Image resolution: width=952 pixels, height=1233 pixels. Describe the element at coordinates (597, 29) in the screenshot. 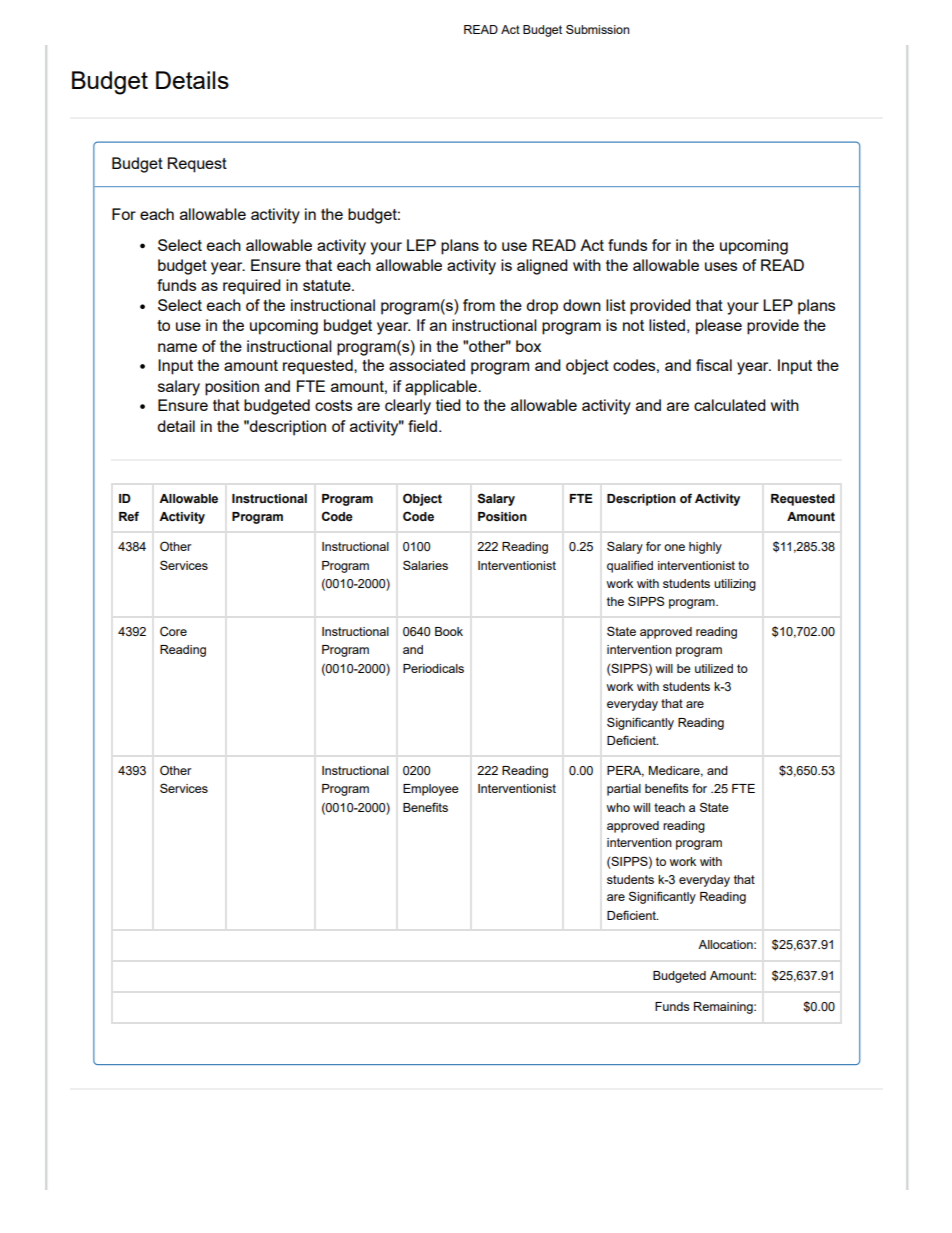

I see `Submission` at that location.
